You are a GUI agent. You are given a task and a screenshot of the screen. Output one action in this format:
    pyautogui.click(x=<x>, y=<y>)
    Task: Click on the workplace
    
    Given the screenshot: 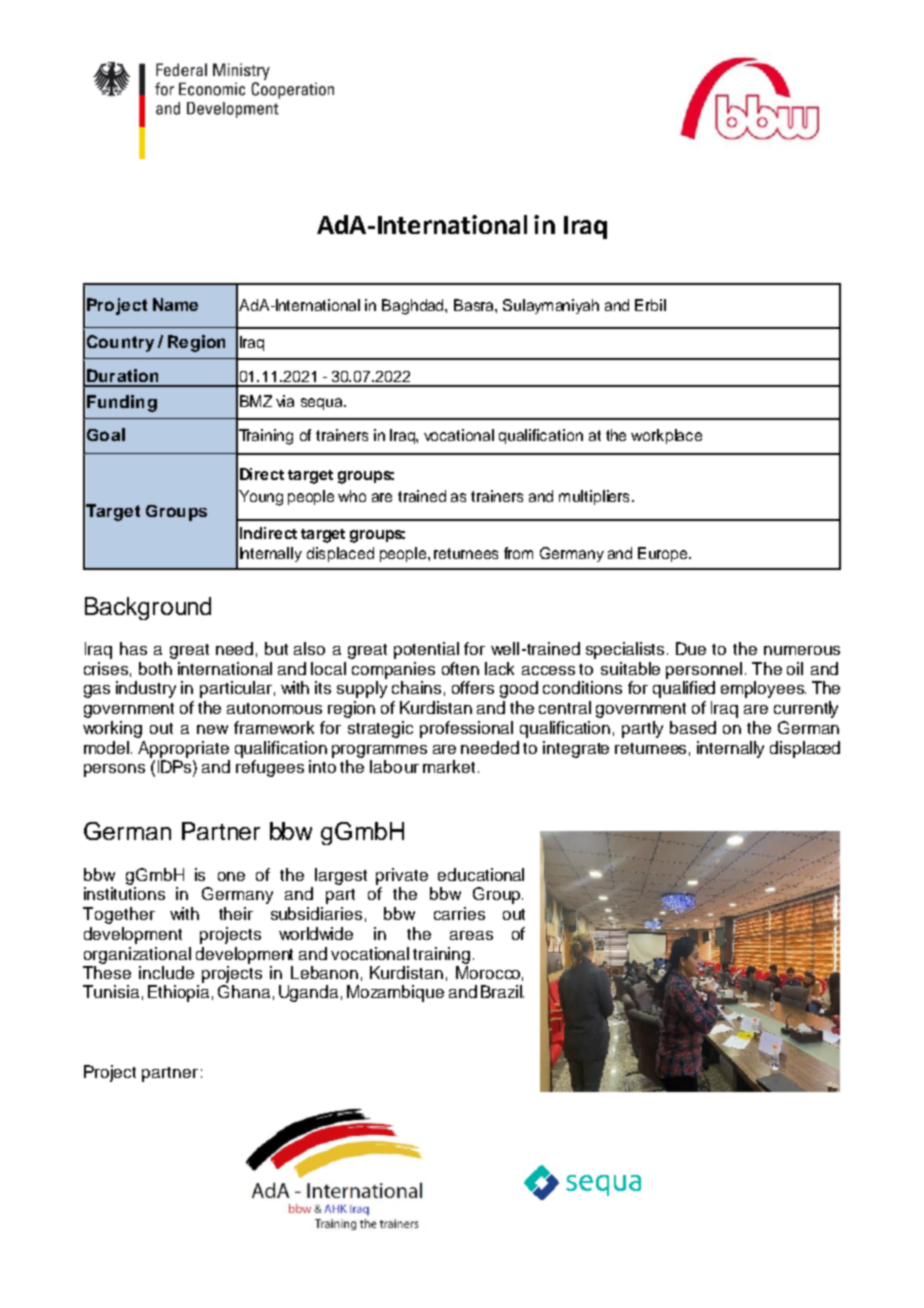 What is the action you would take?
    pyautogui.click(x=666, y=436)
